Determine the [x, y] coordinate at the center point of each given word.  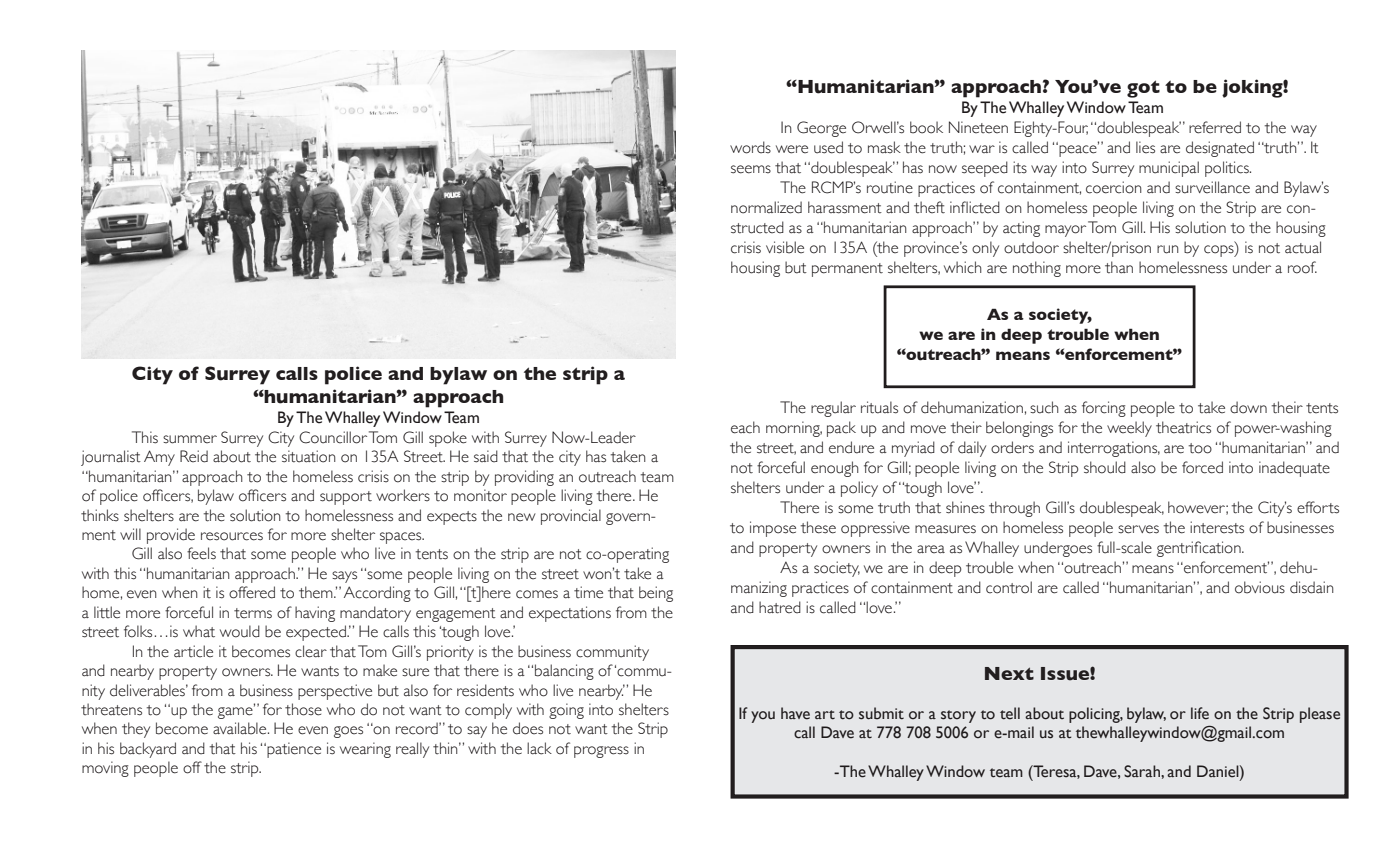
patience [293, 750]
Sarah [1143, 771]
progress [601, 752]
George [821, 129]
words [750, 147]
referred [1215, 127]
